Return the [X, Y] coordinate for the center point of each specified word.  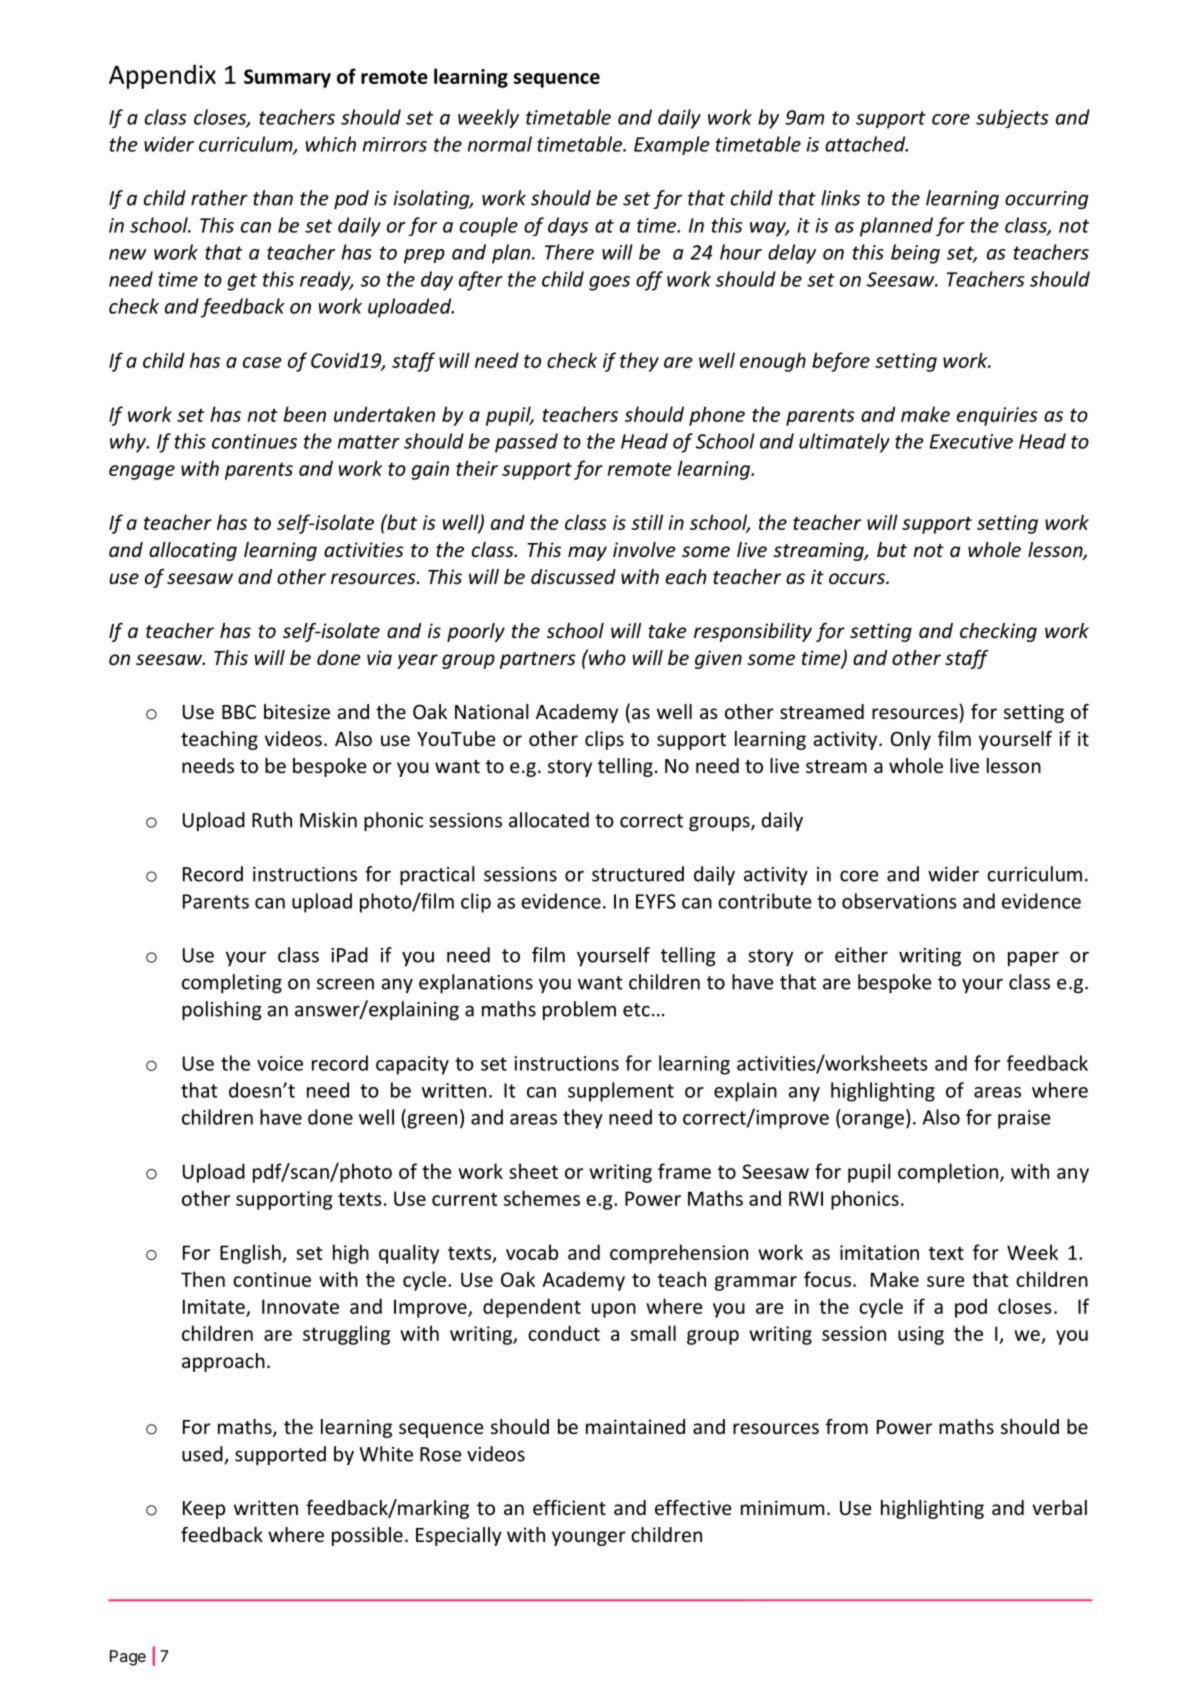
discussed [573, 576]
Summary [287, 78]
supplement [621, 1092]
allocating [193, 551]
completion [948, 1173]
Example [672, 145]
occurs [858, 578]
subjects [1012, 118]
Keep [204, 1510]
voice [280, 1063]
